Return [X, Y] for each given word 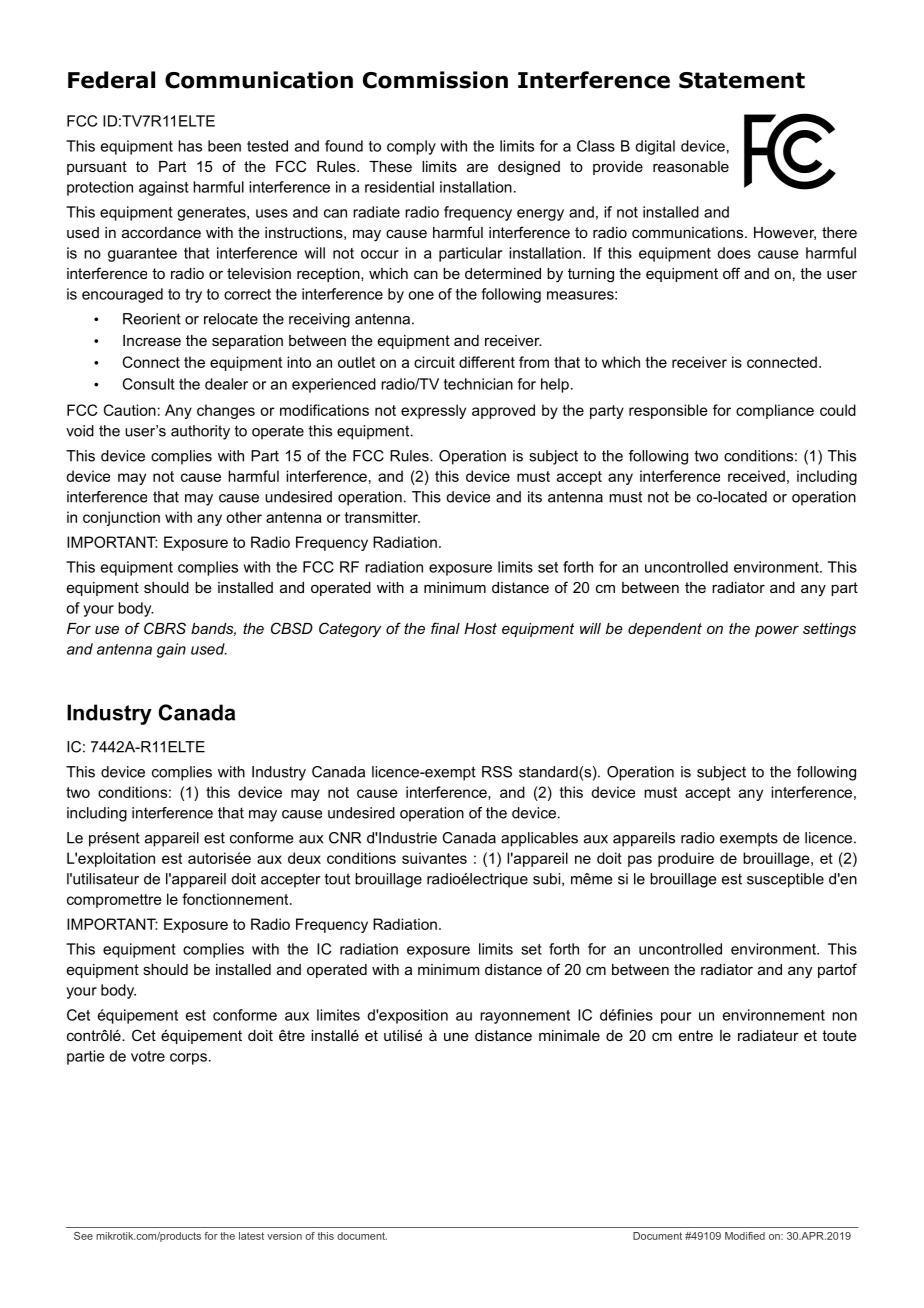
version [284, 1236]
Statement [742, 80]
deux [304, 858]
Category [350, 630]
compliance [775, 411]
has [190, 146]
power [777, 631]
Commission [435, 80]
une [456, 1036]
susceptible [785, 880]
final [445, 628]
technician [478, 384]
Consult [149, 384]
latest [251, 1236]
